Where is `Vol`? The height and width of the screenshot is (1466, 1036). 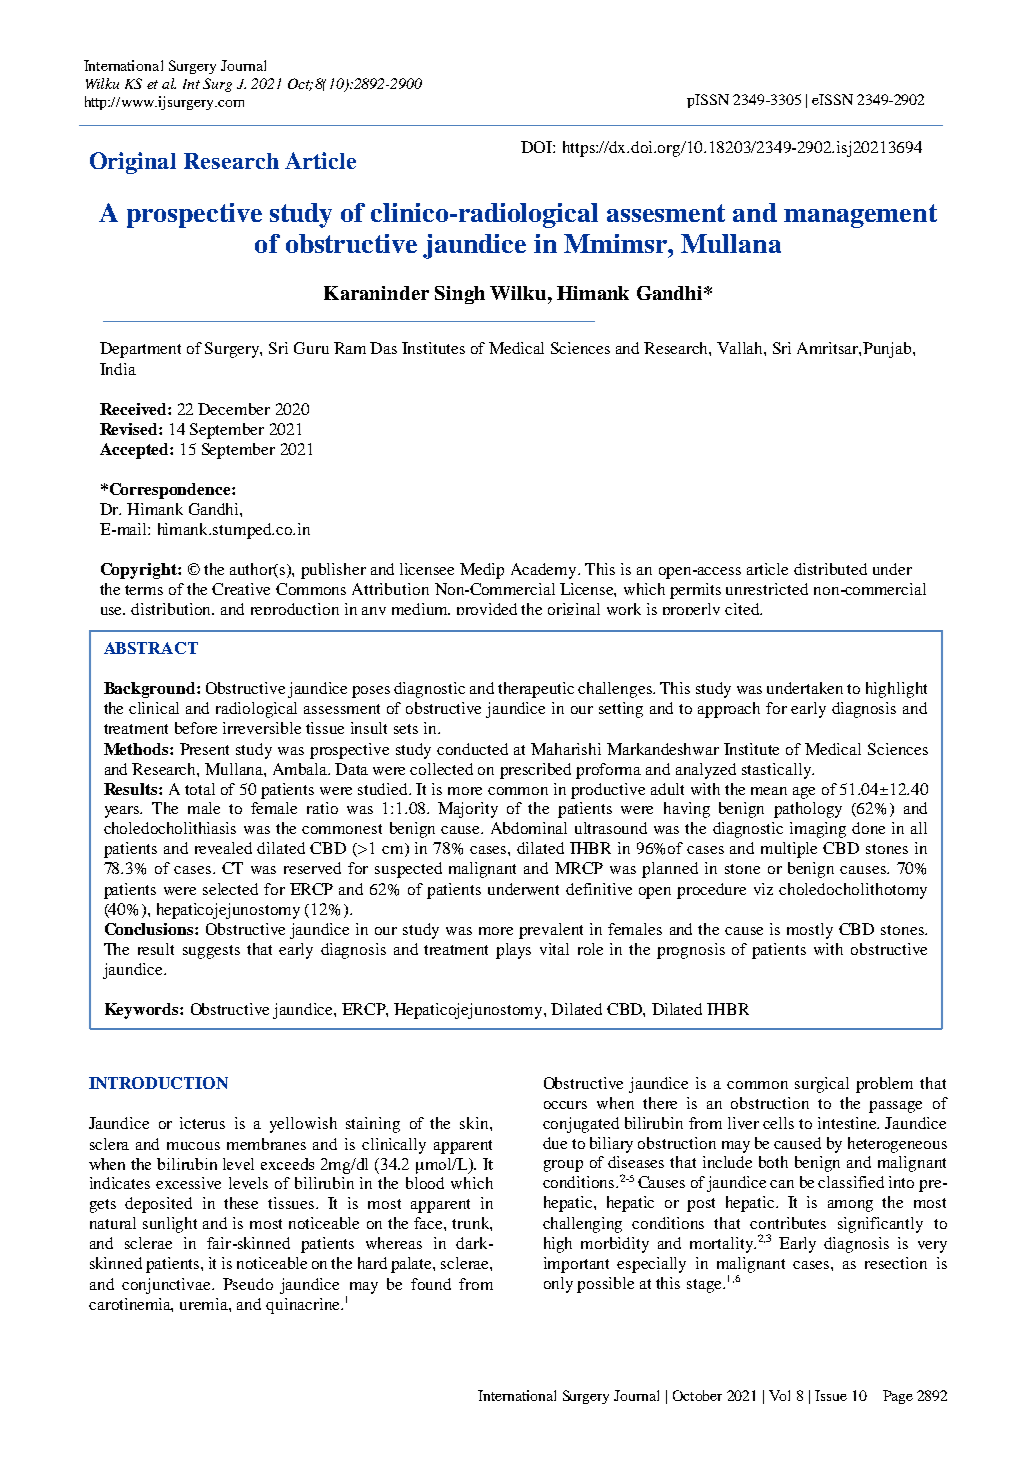
Vol is located at coordinates (779, 1395).
